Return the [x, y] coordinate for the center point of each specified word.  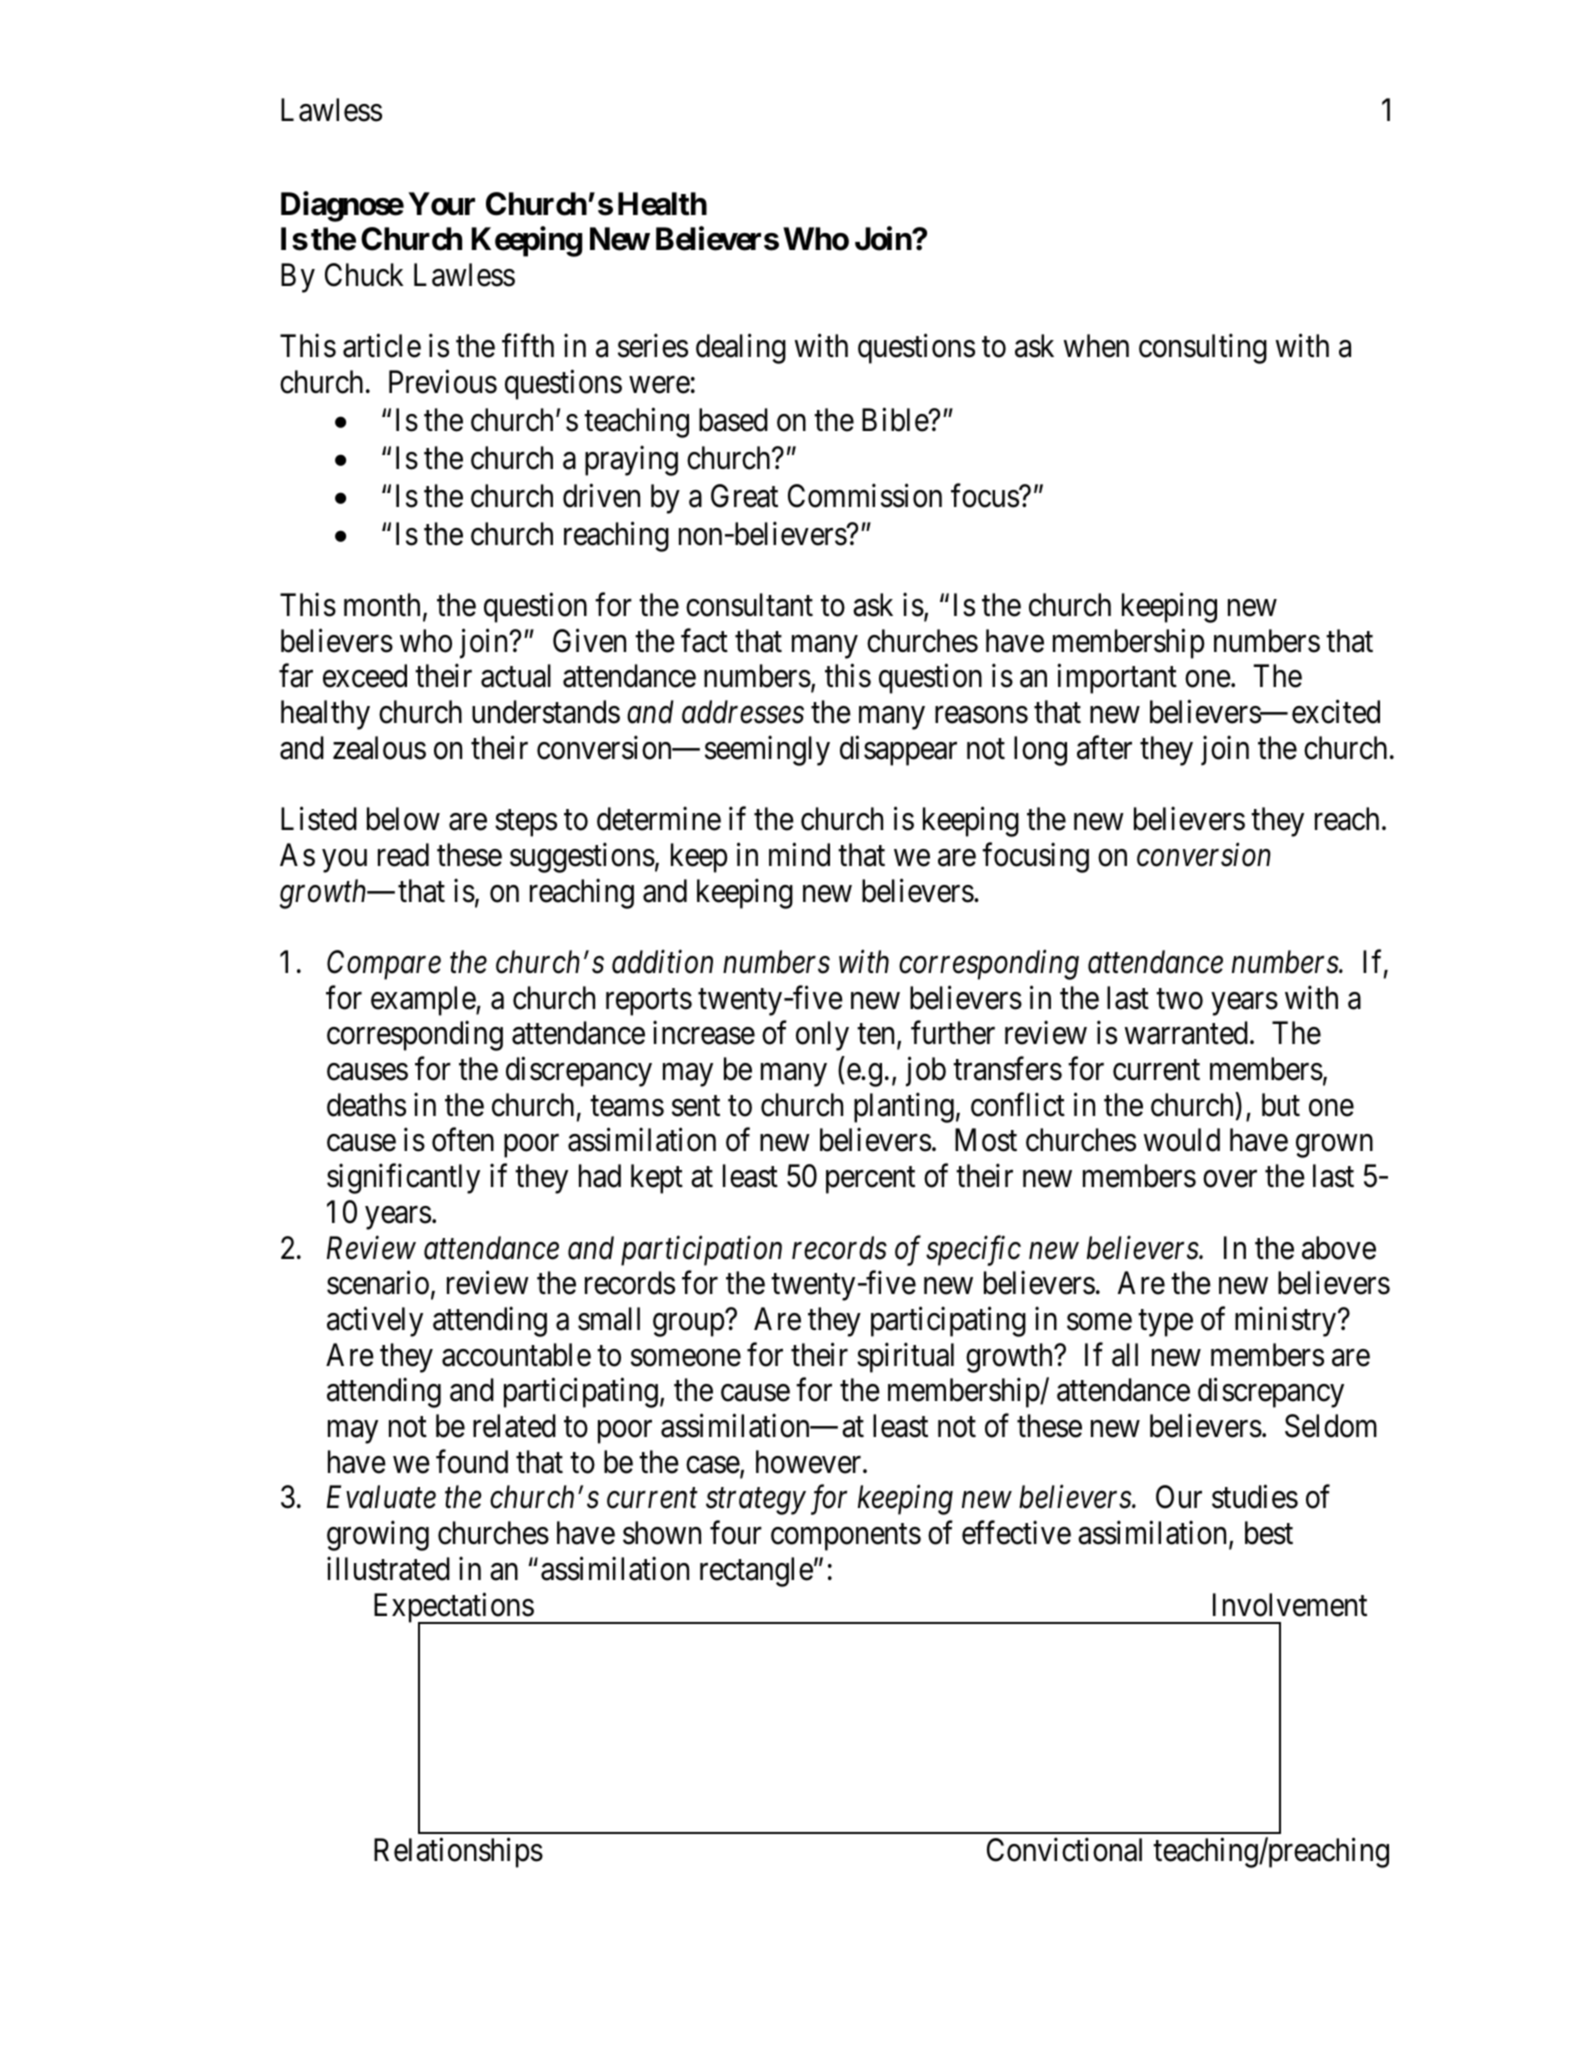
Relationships [458, 1853]
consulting [1203, 349]
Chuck [364, 275]
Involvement [1290, 1605]
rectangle [756, 1572]
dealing [741, 349]
